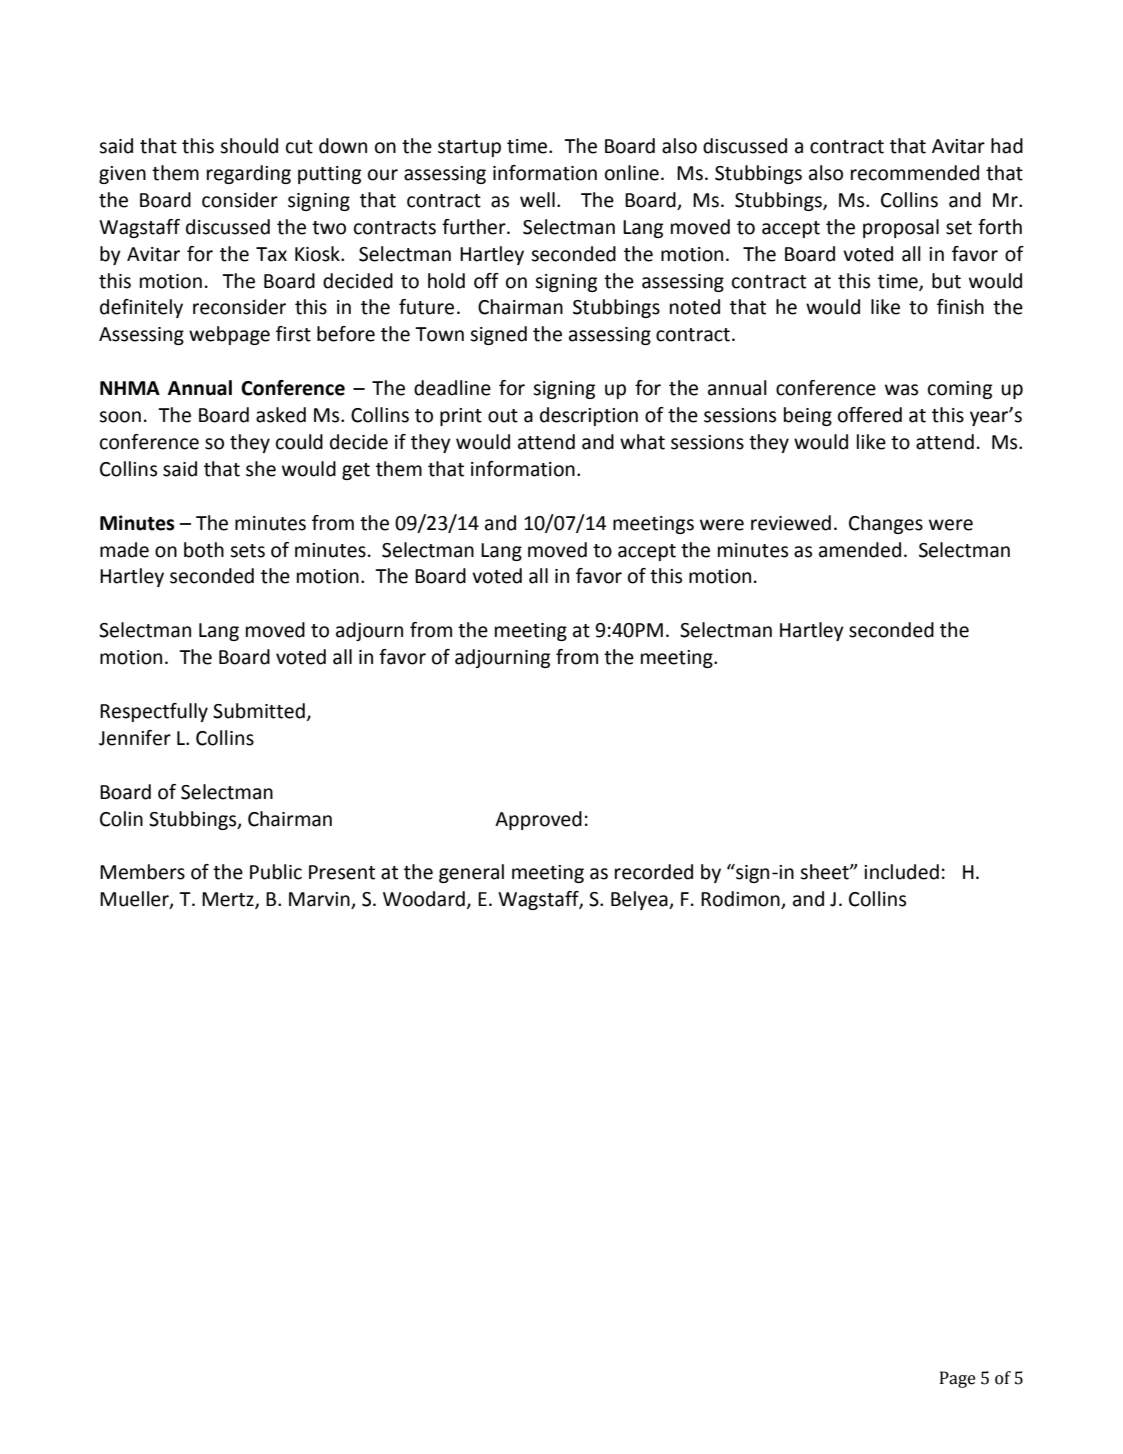  I want to click on first, so click(293, 334).
